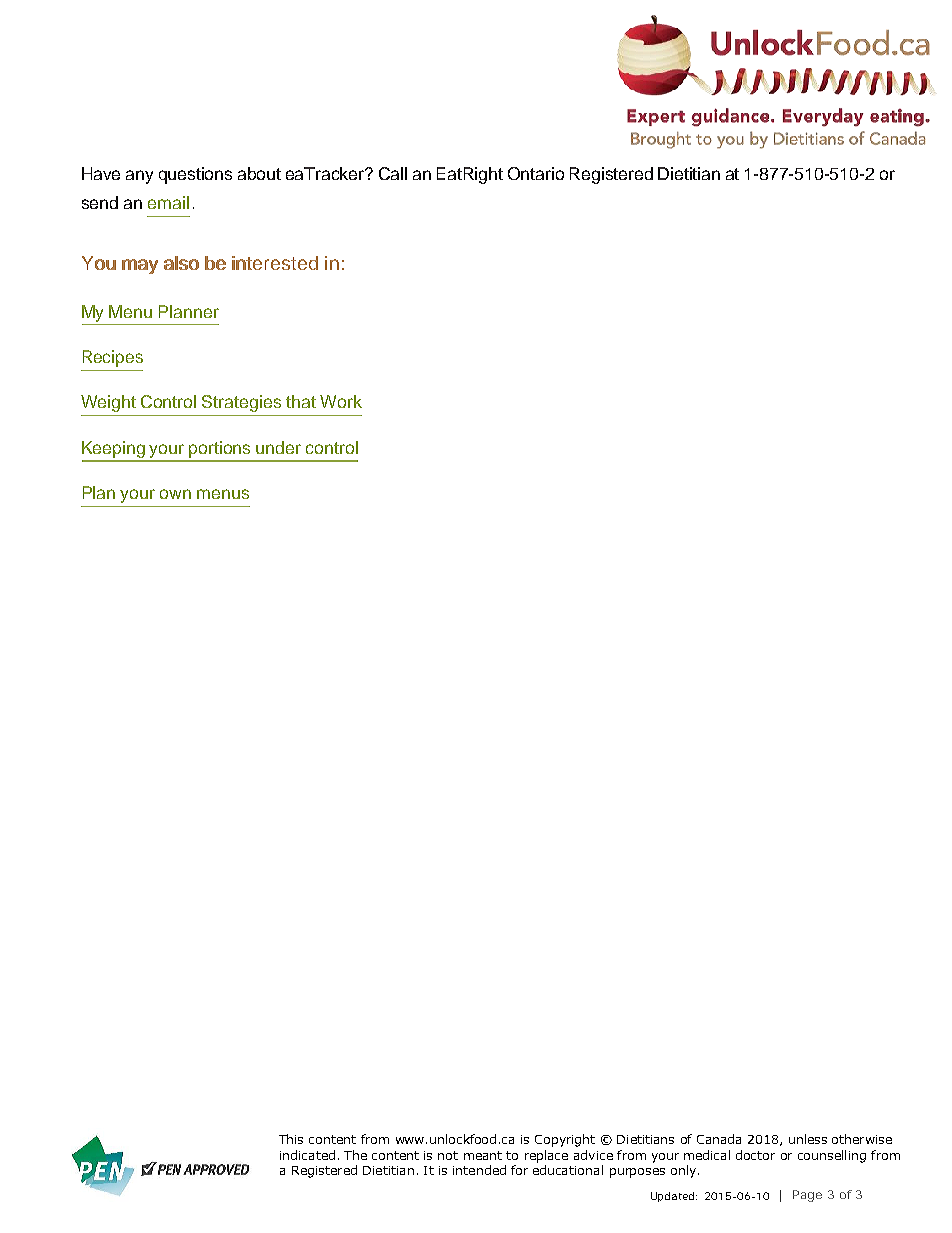 The image size is (952, 1233). Describe the element at coordinates (278, 447) in the screenshot. I see `under` at that location.
